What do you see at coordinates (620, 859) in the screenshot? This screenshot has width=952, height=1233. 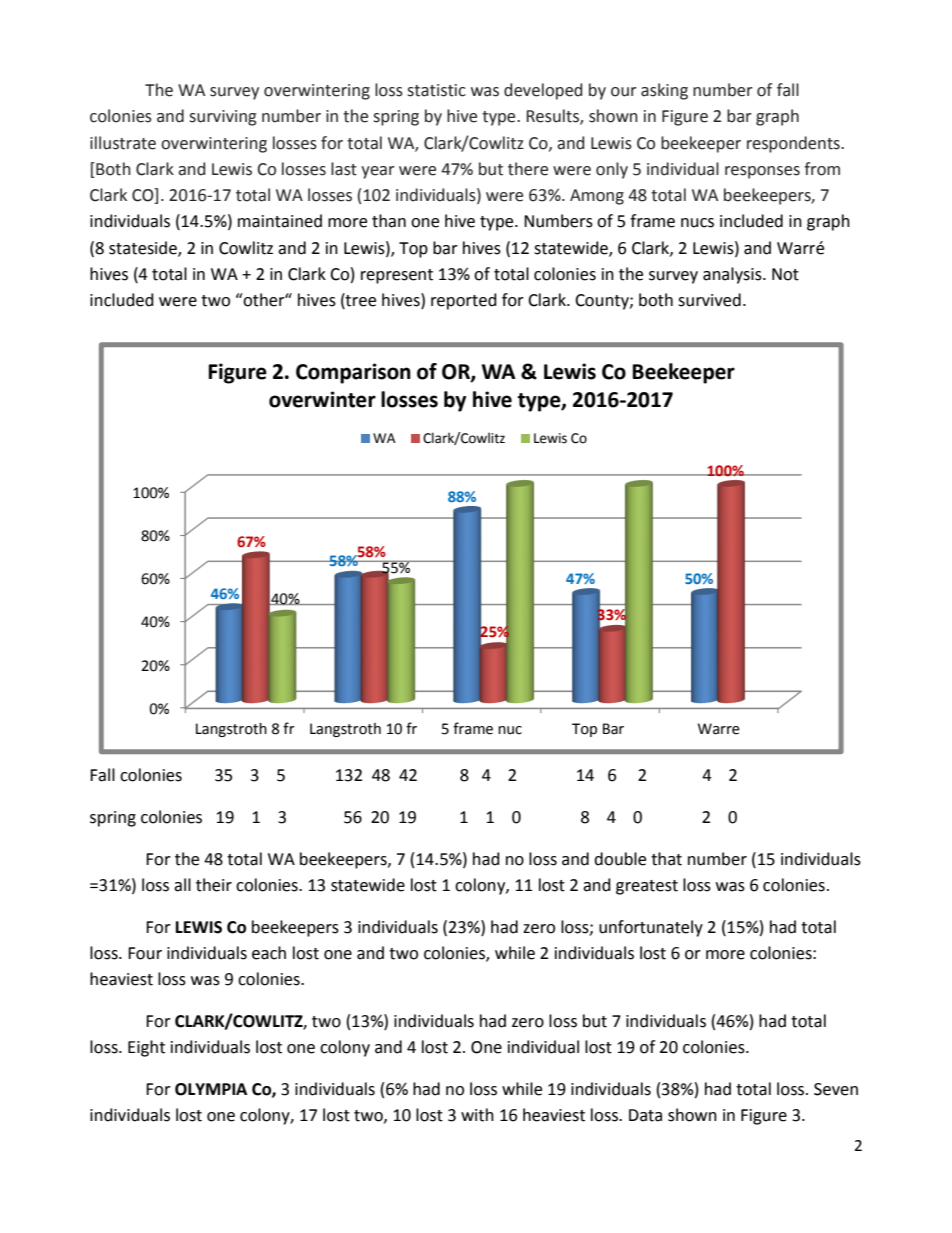 I see `double` at bounding box center [620, 859].
